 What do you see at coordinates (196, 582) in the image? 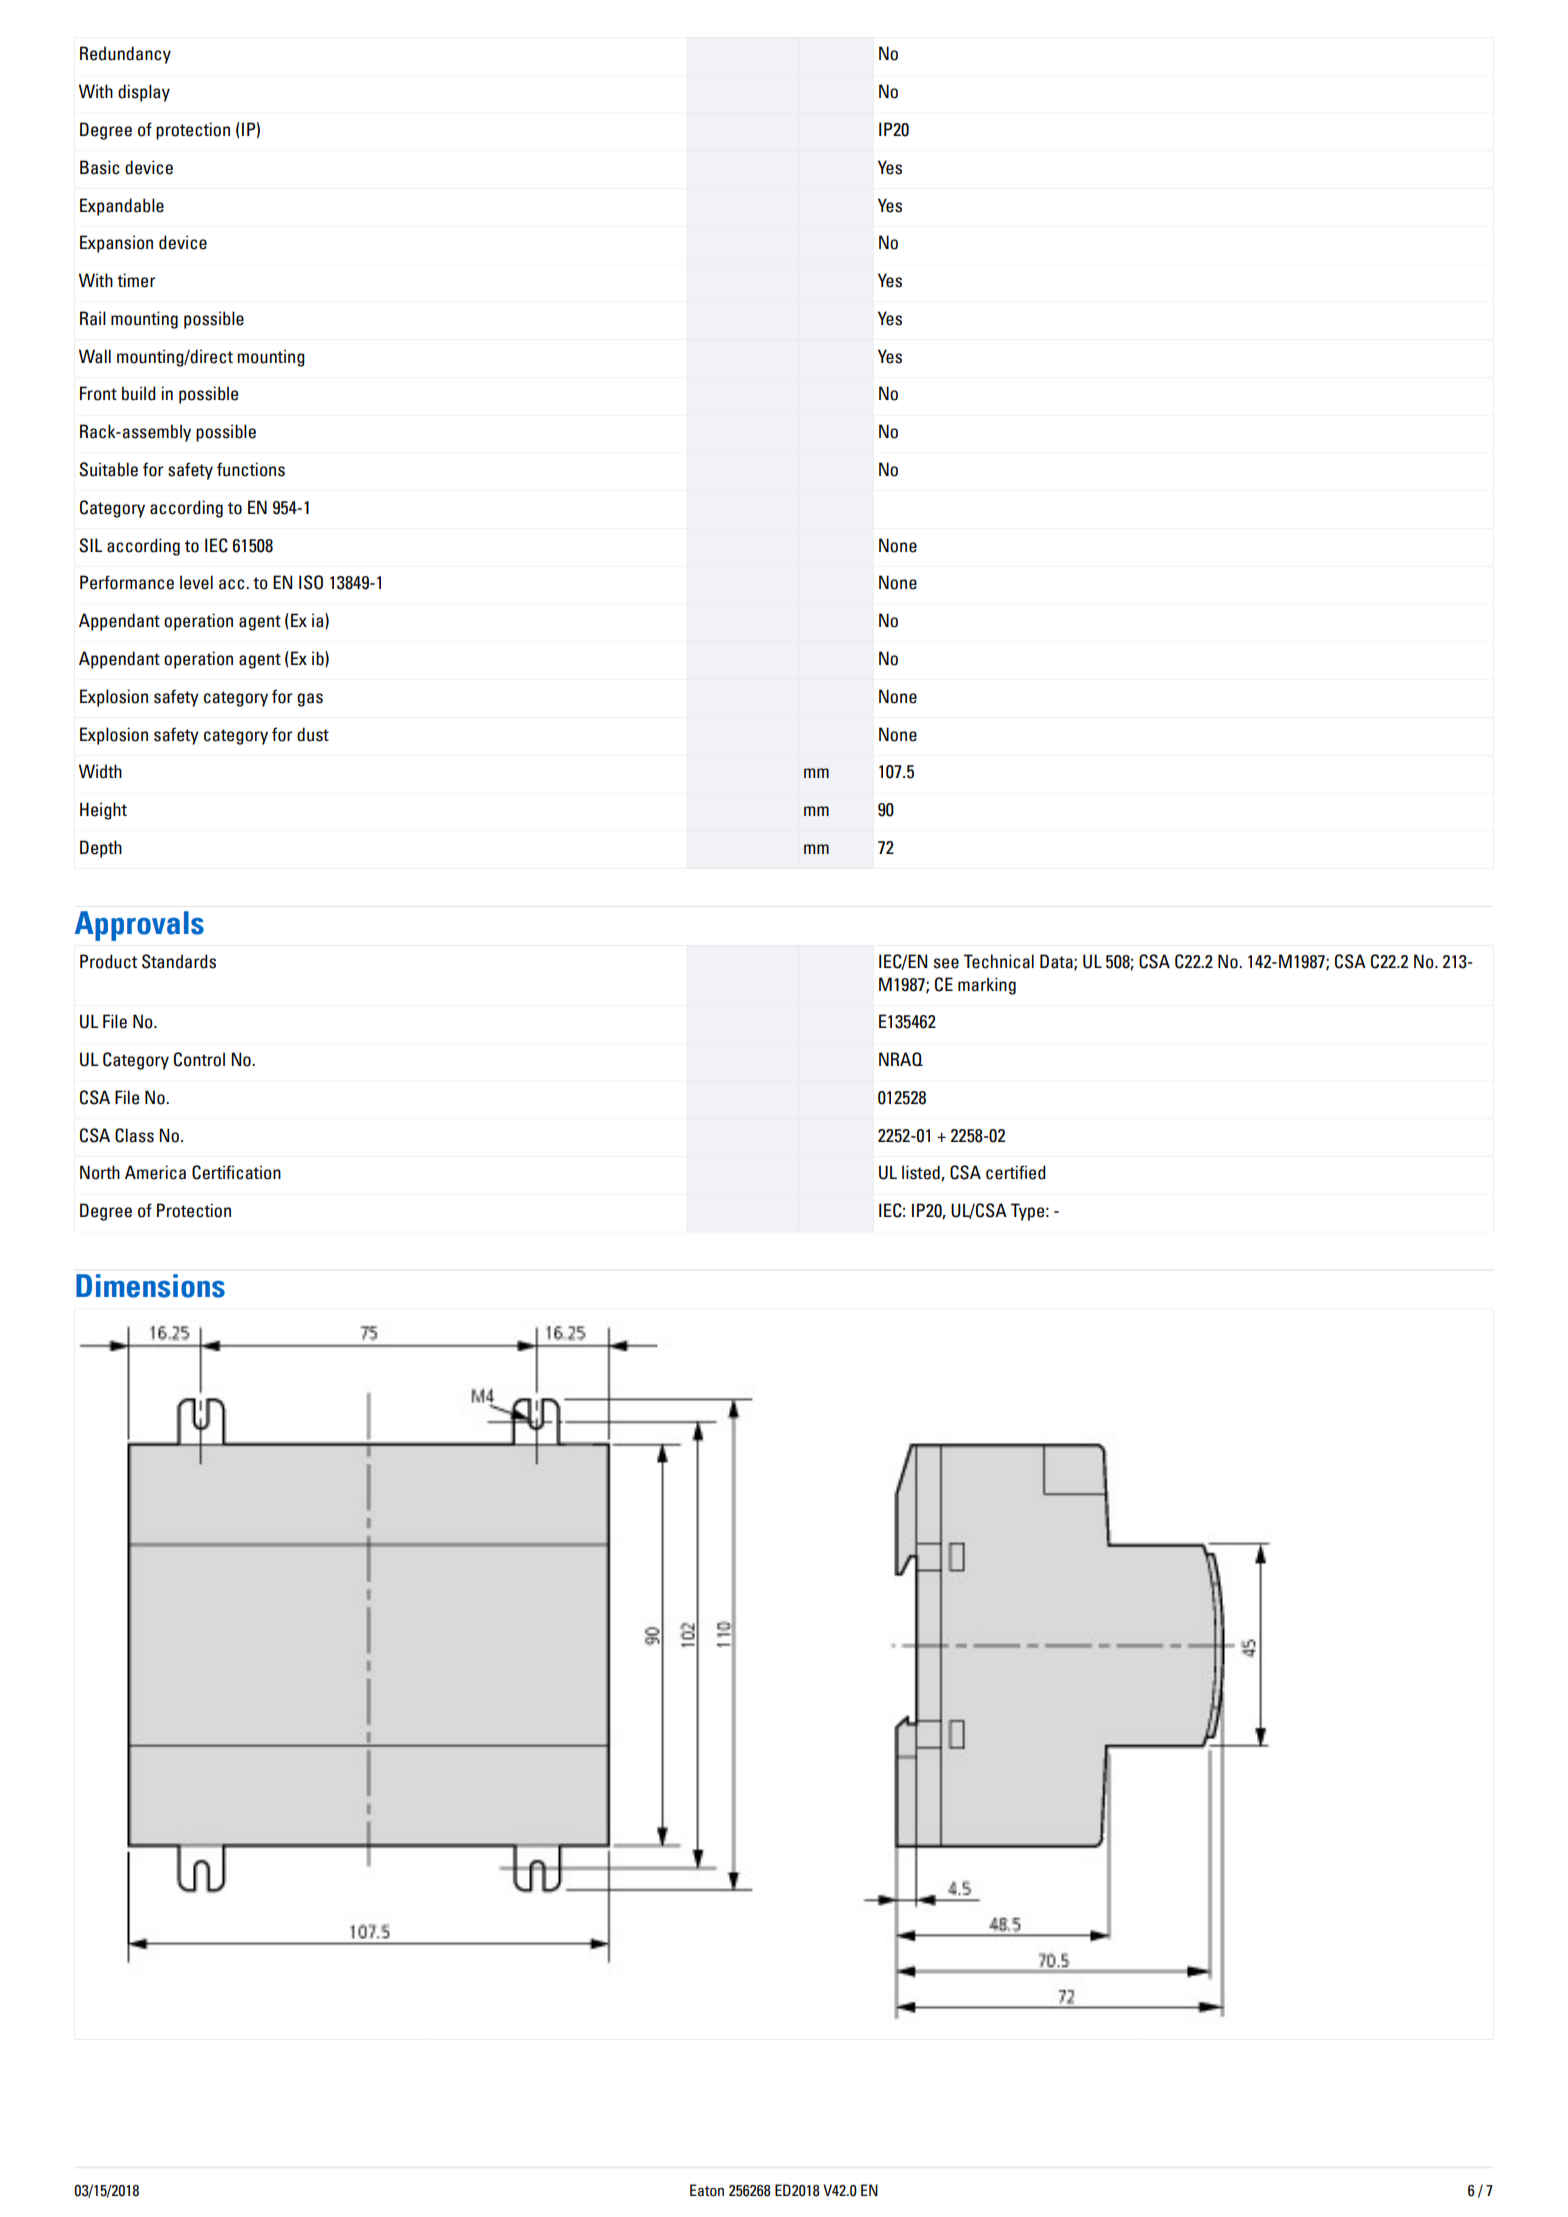
I see `level` at bounding box center [196, 582].
